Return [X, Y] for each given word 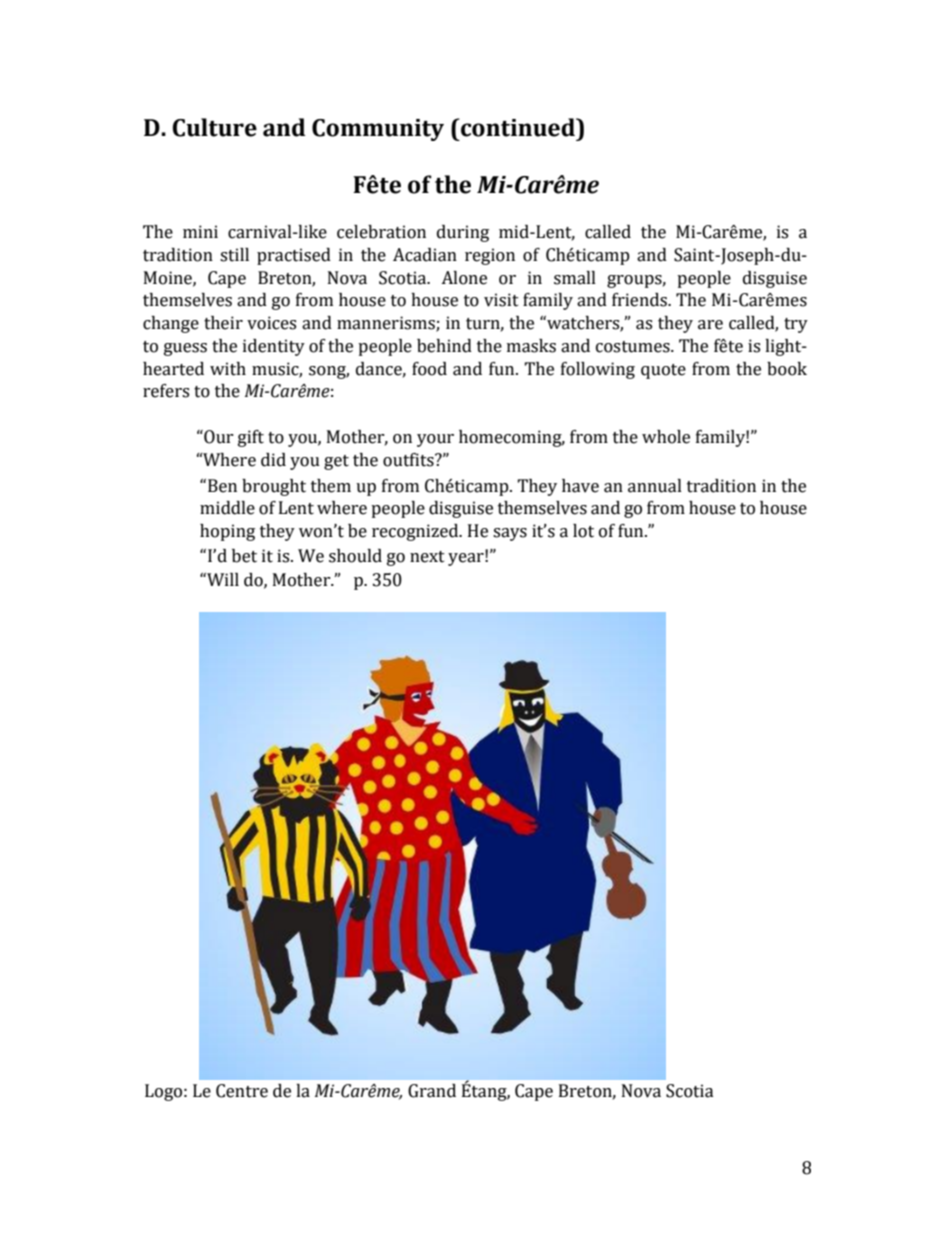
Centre [242, 1091]
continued [518, 127]
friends [640, 300]
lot [583, 531]
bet [244, 556]
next [427, 557]
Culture [214, 127]
